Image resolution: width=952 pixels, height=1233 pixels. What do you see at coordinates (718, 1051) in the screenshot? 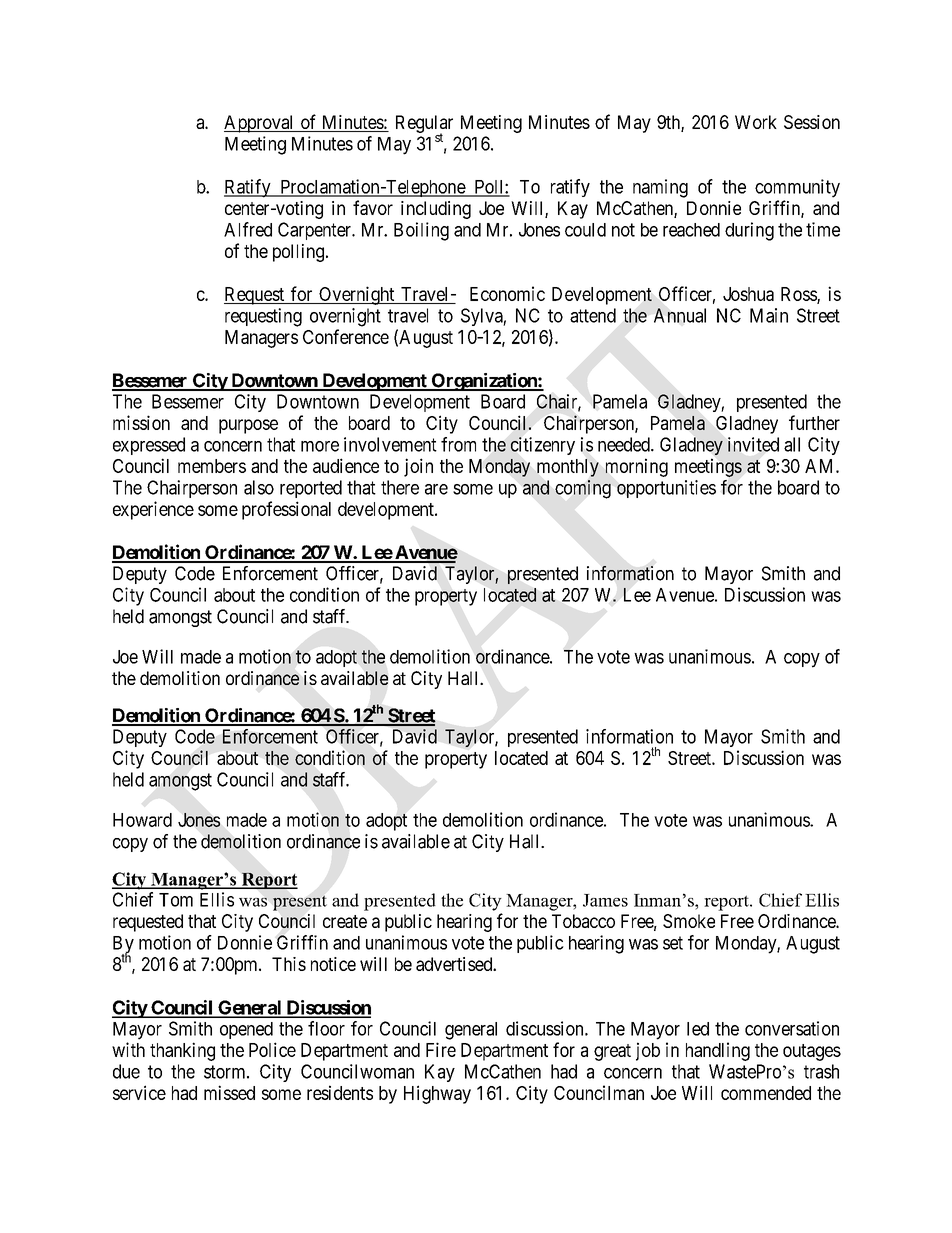
I see `handling` at bounding box center [718, 1051].
